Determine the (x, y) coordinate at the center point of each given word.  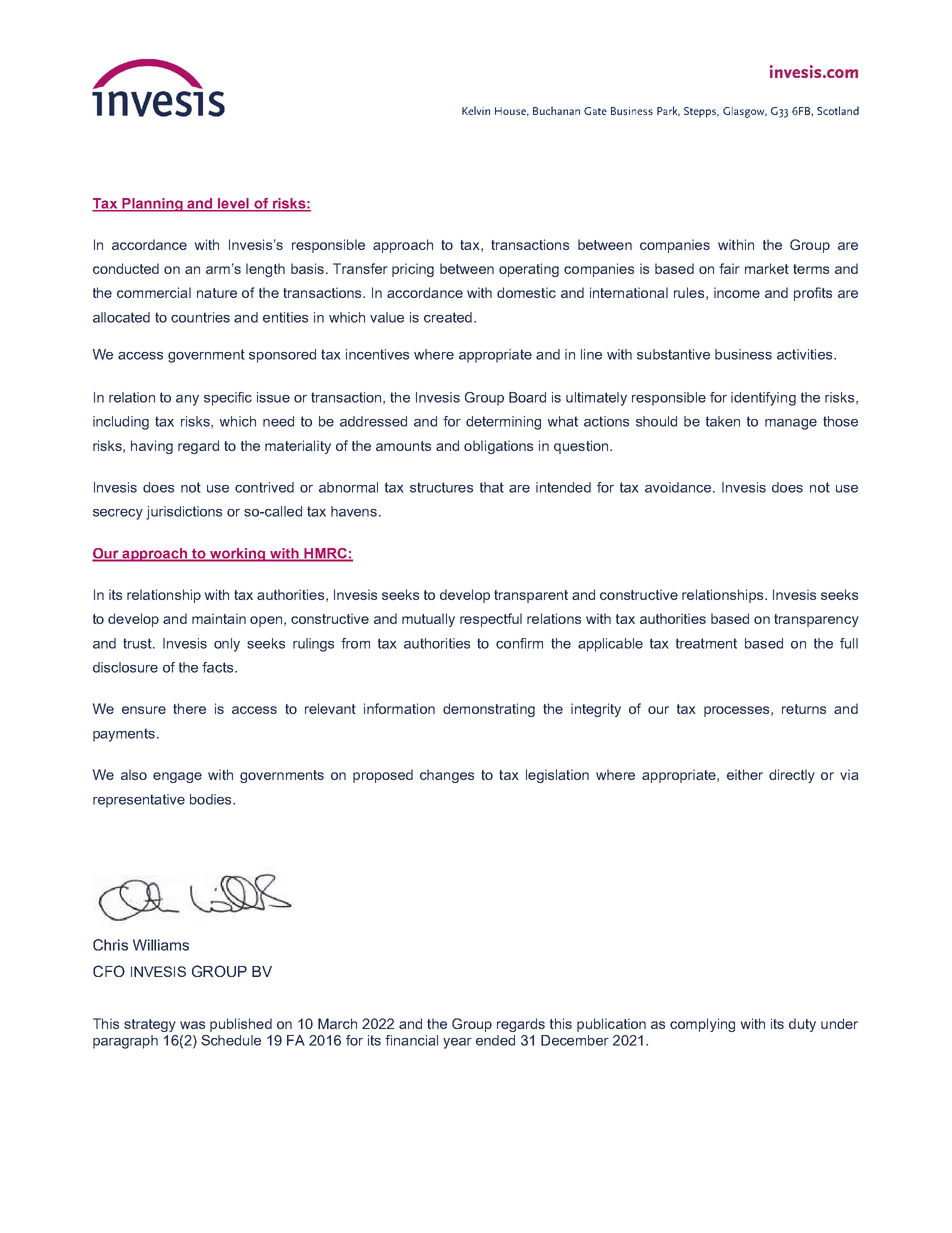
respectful (491, 620)
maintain (219, 618)
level (233, 204)
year (457, 1043)
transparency (816, 620)
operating (529, 270)
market (767, 268)
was (192, 1025)
